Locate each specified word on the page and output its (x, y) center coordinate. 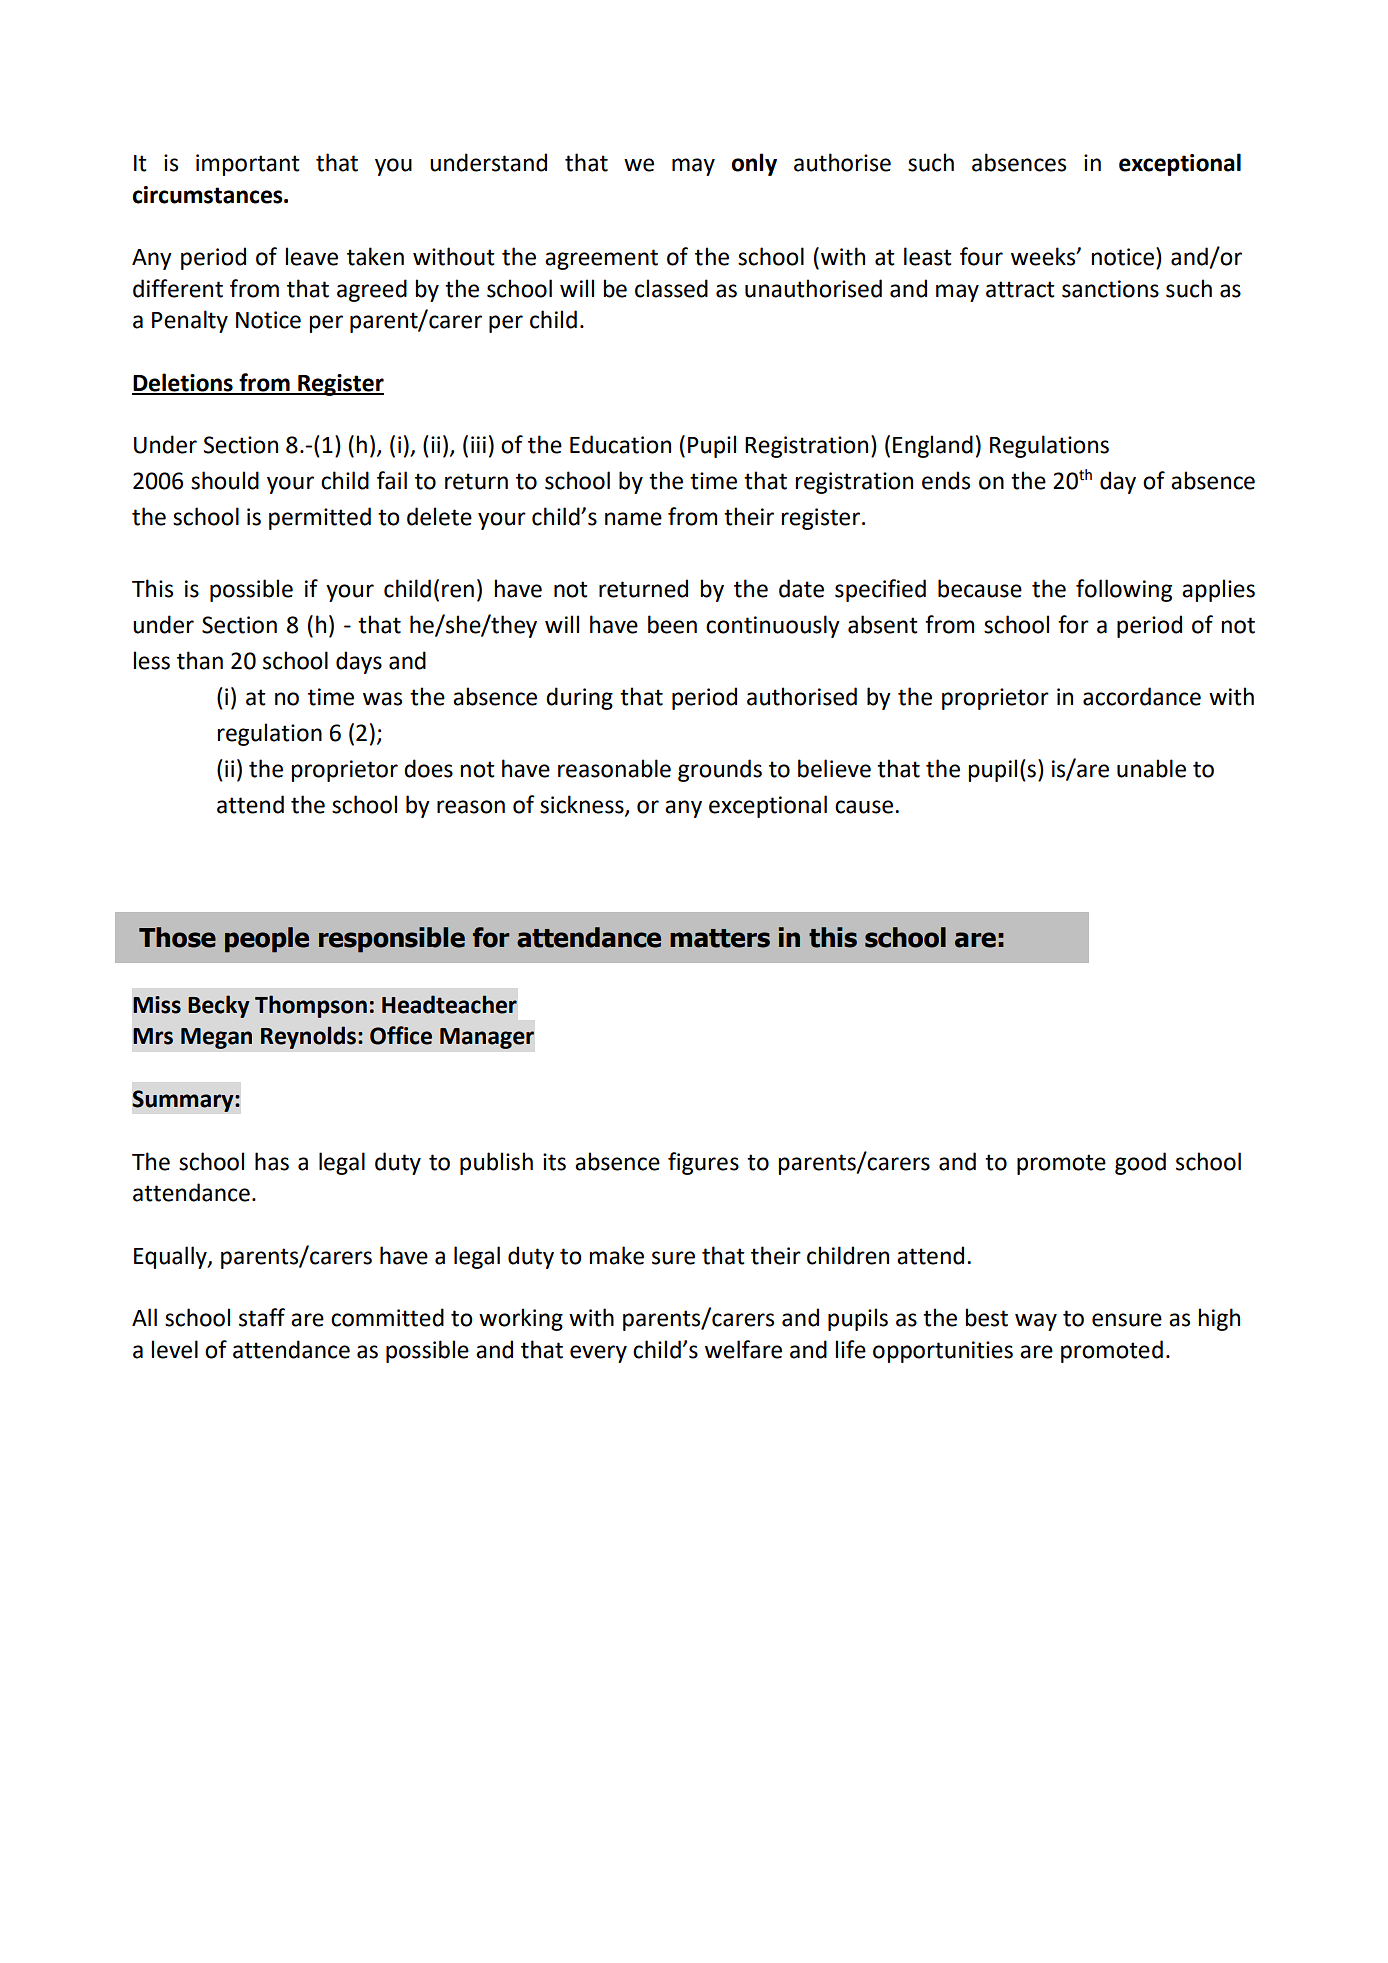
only (754, 164)
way (1036, 1322)
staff (262, 1317)
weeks (1044, 256)
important (248, 165)
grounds (720, 770)
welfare (743, 1349)
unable (1151, 768)
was (382, 699)
